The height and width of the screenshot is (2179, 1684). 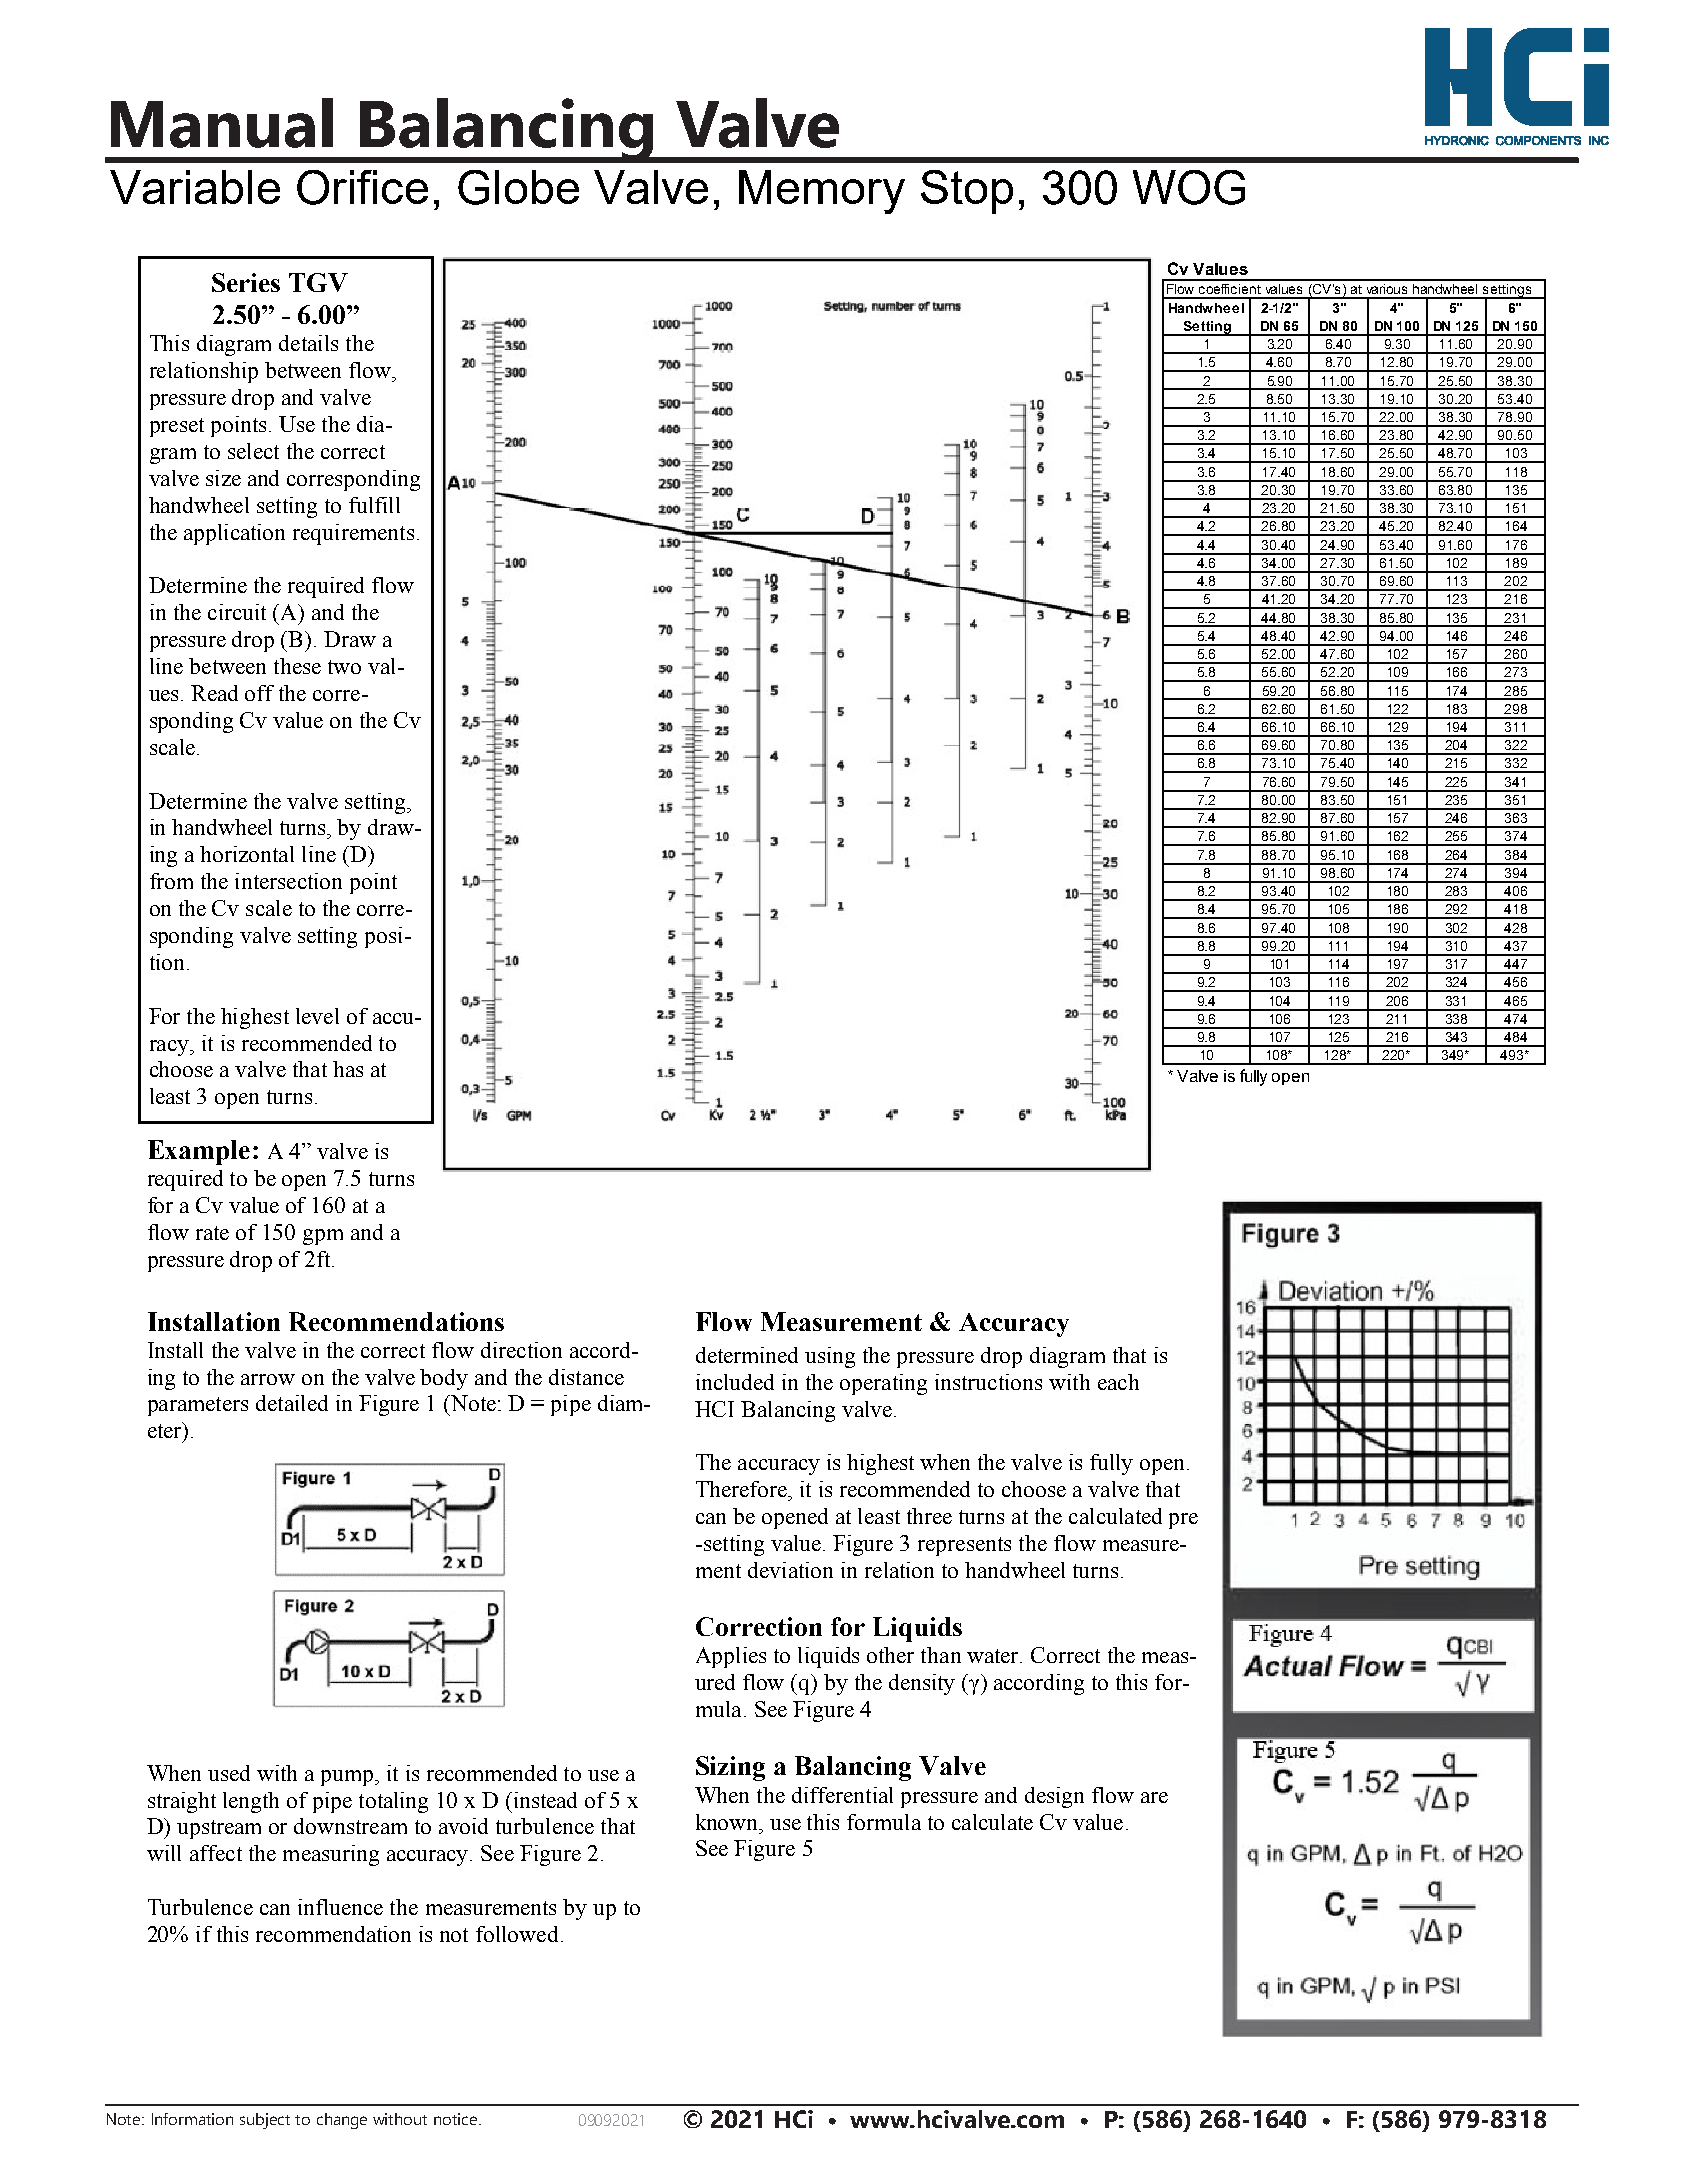 What do you see at coordinates (237, 612) in the screenshot?
I see `circuit` at bounding box center [237, 612].
